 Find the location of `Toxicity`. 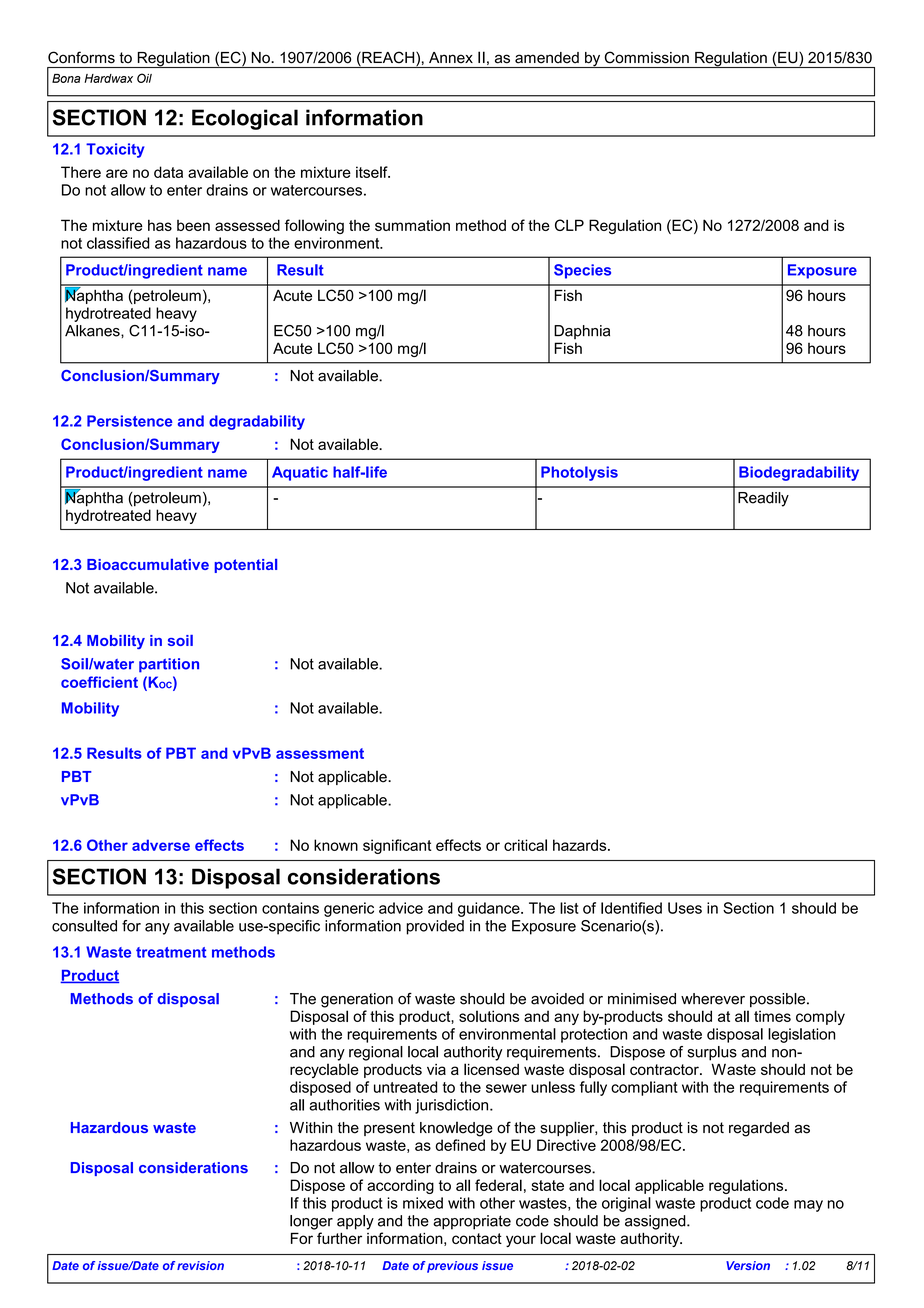

Toxicity is located at coordinates (115, 150).
